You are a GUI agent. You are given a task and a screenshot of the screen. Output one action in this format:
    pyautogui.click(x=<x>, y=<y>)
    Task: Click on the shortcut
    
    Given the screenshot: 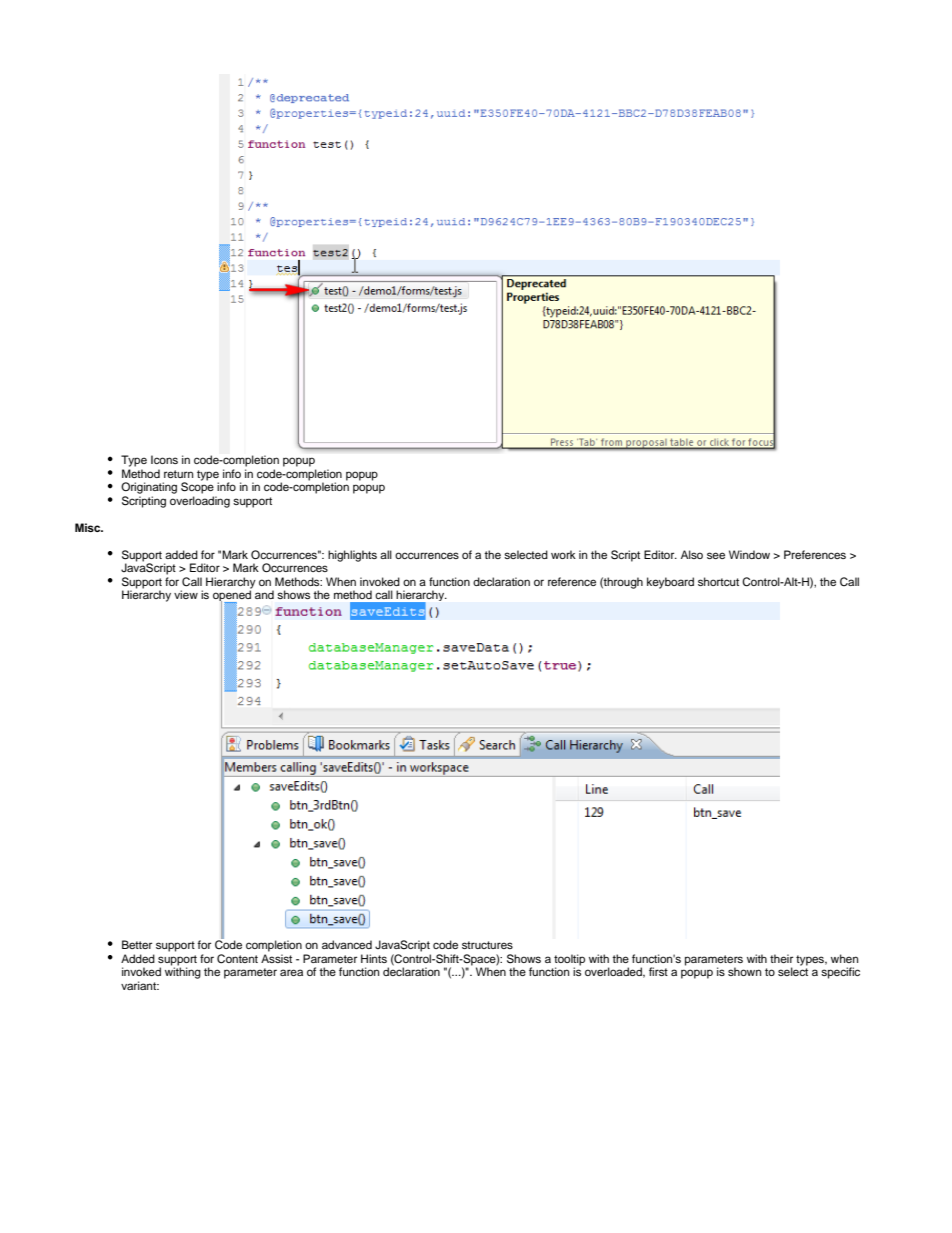 What is the action you would take?
    pyautogui.click(x=718, y=581)
